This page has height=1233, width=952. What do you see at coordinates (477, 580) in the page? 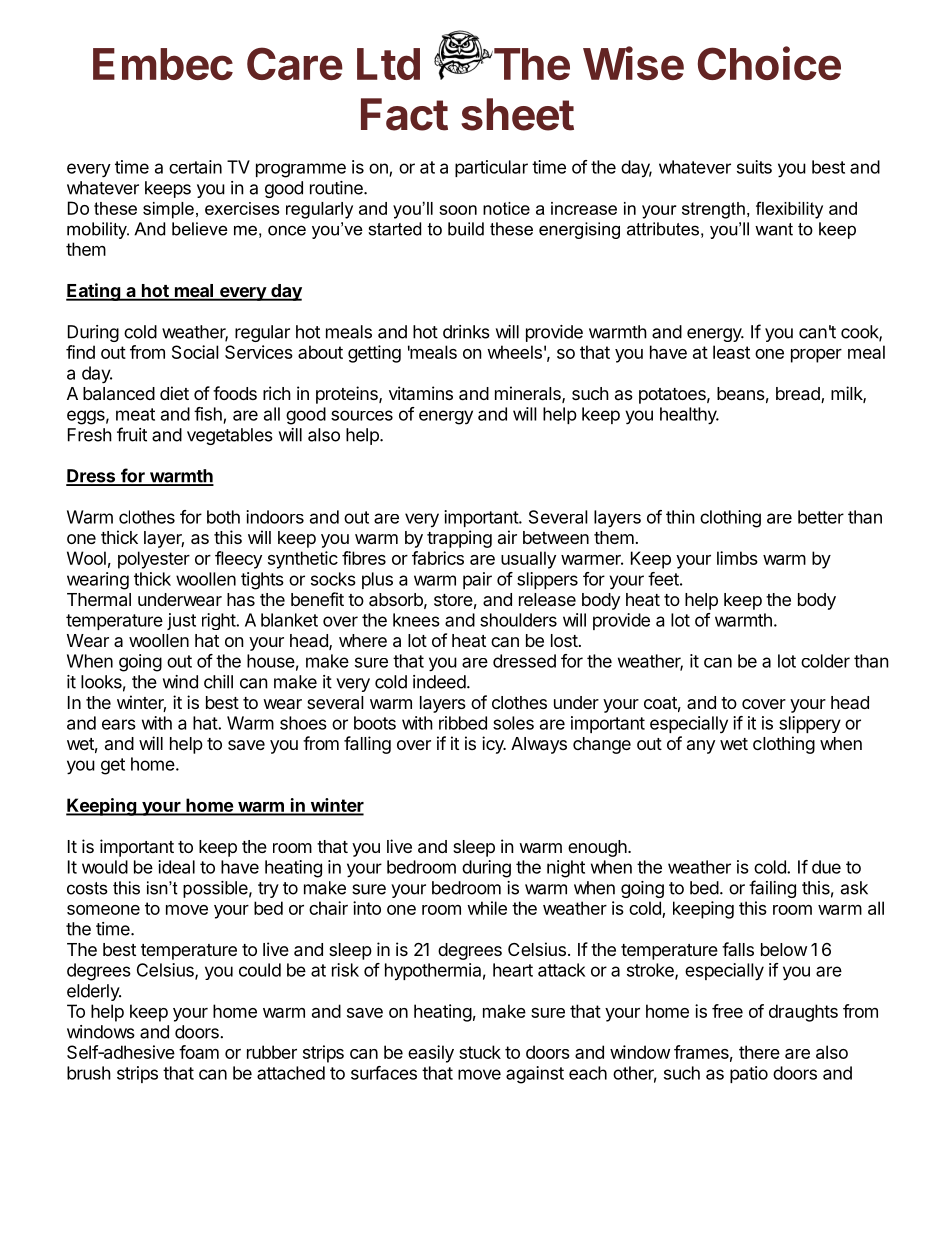
I see `pair` at bounding box center [477, 580].
